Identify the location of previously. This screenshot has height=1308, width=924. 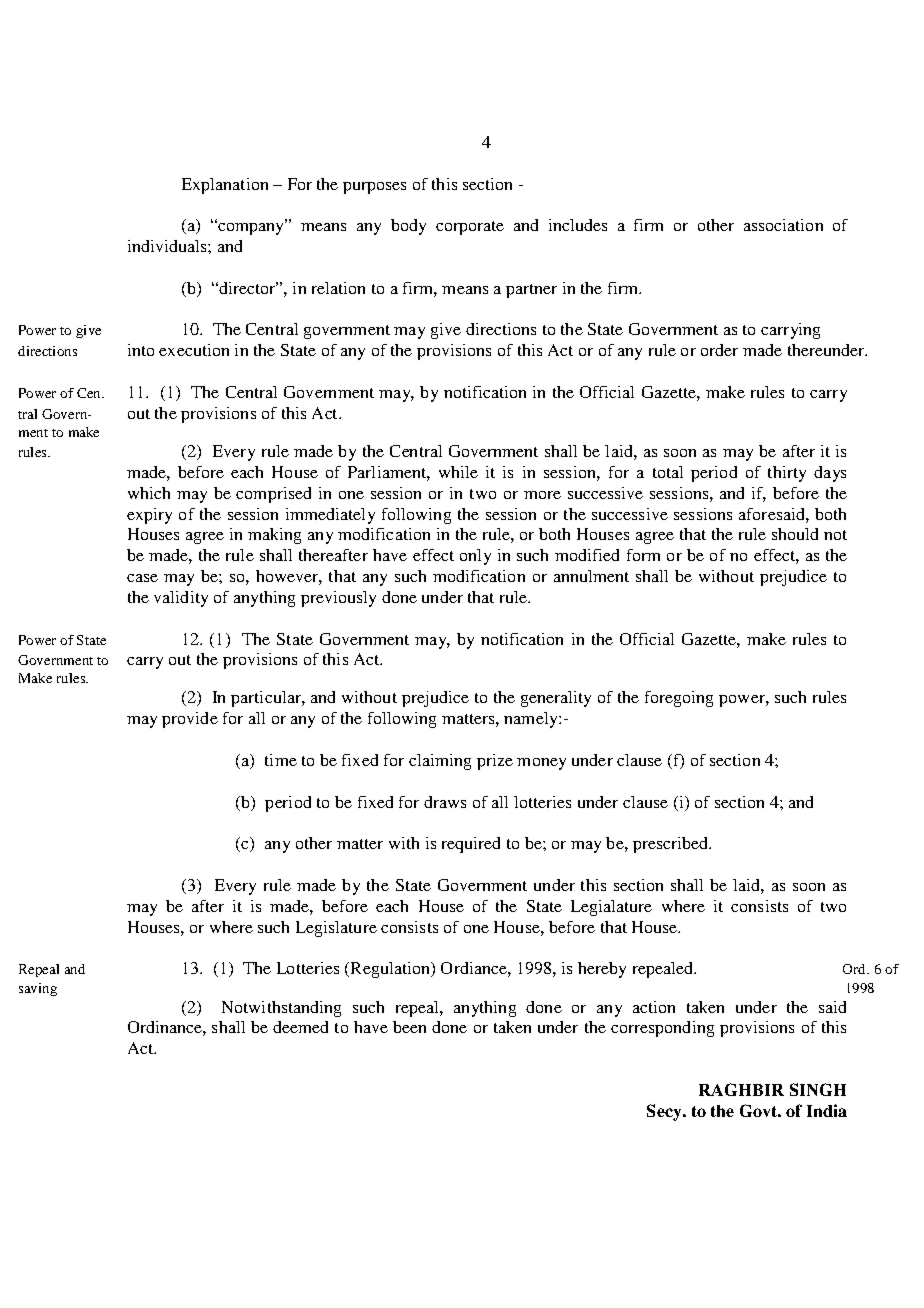
(338, 599).
